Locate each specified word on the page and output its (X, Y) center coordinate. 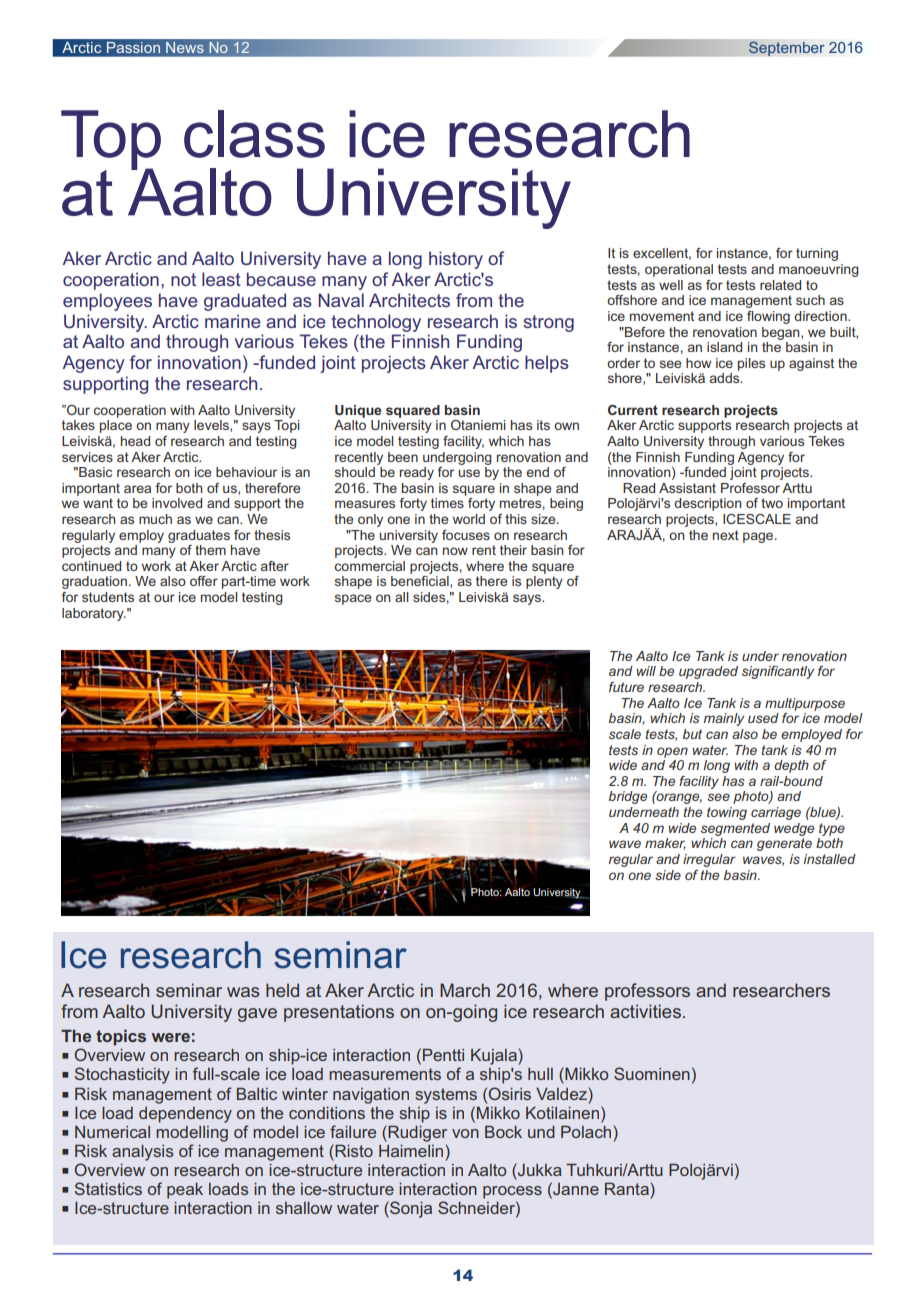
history (456, 260)
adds (726, 378)
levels (212, 426)
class (254, 134)
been (403, 457)
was (243, 992)
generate (784, 844)
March (465, 990)
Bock (503, 1131)
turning (817, 254)
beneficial (421, 582)
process (512, 1192)
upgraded (708, 672)
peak (185, 1191)
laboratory (94, 614)
